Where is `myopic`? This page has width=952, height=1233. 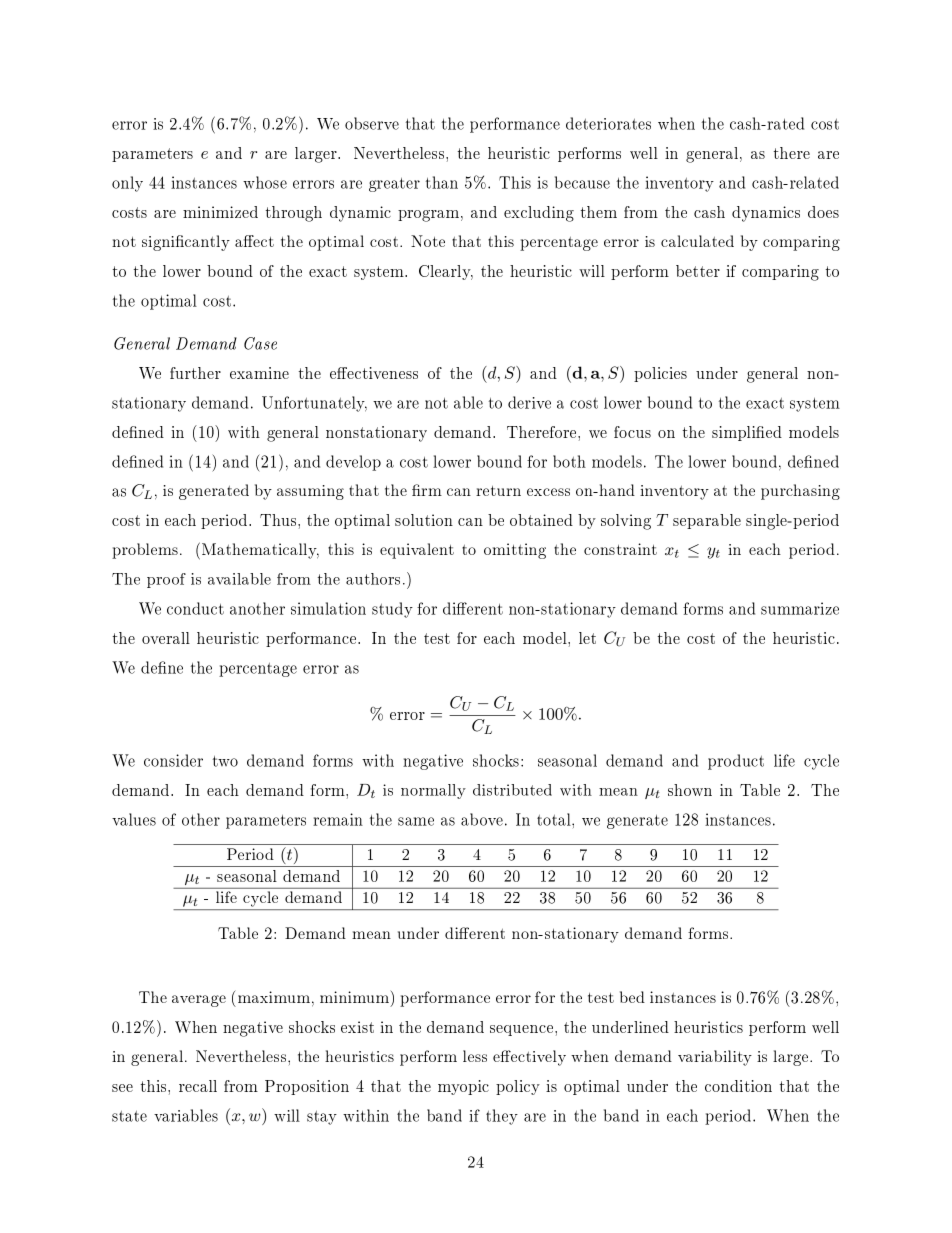 myopic is located at coordinates (463, 1087).
